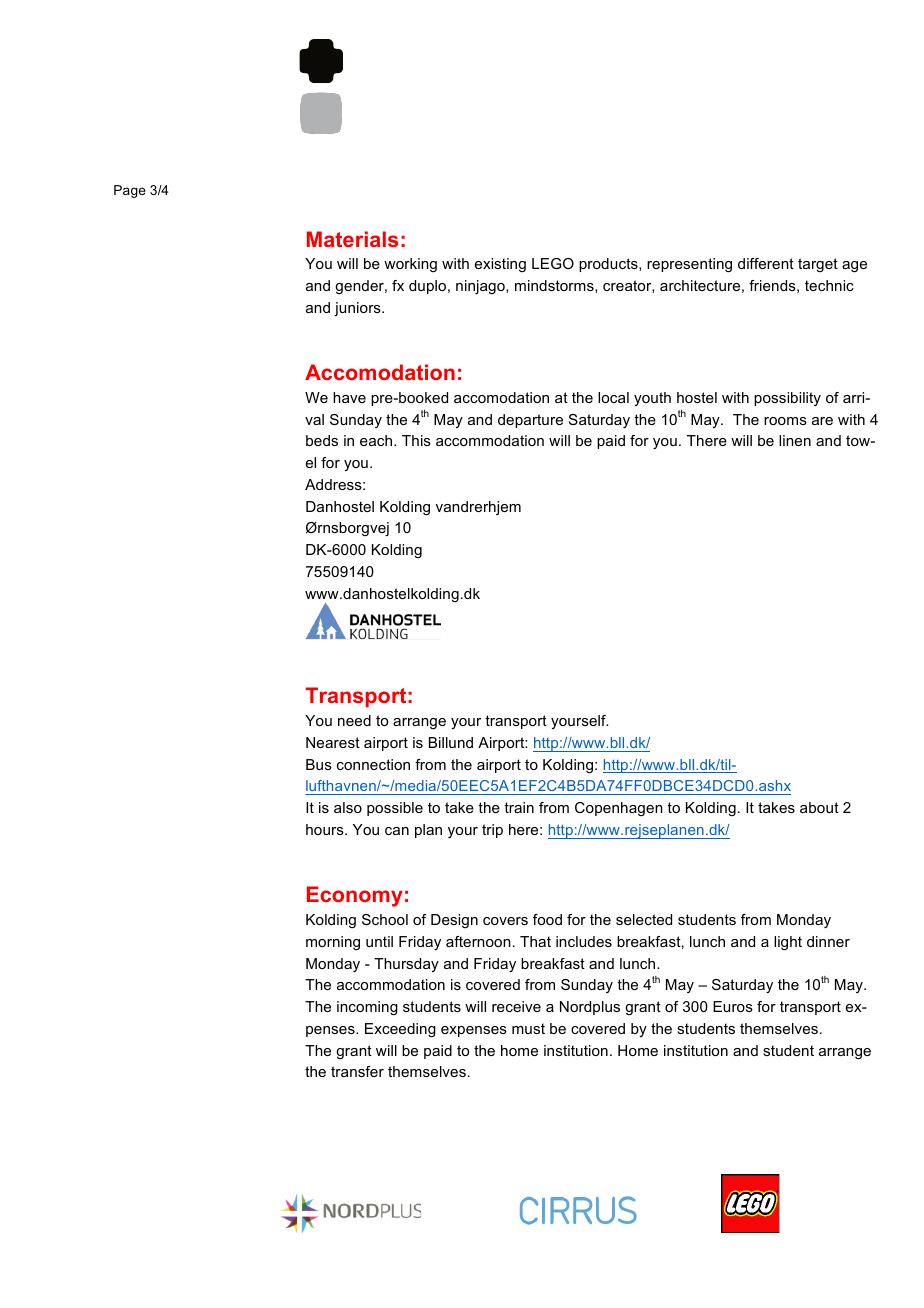 The height and width of the image is (1308, 924). Describe the element at coordinates (500, 265) in the image. I see `existing` at that location.
